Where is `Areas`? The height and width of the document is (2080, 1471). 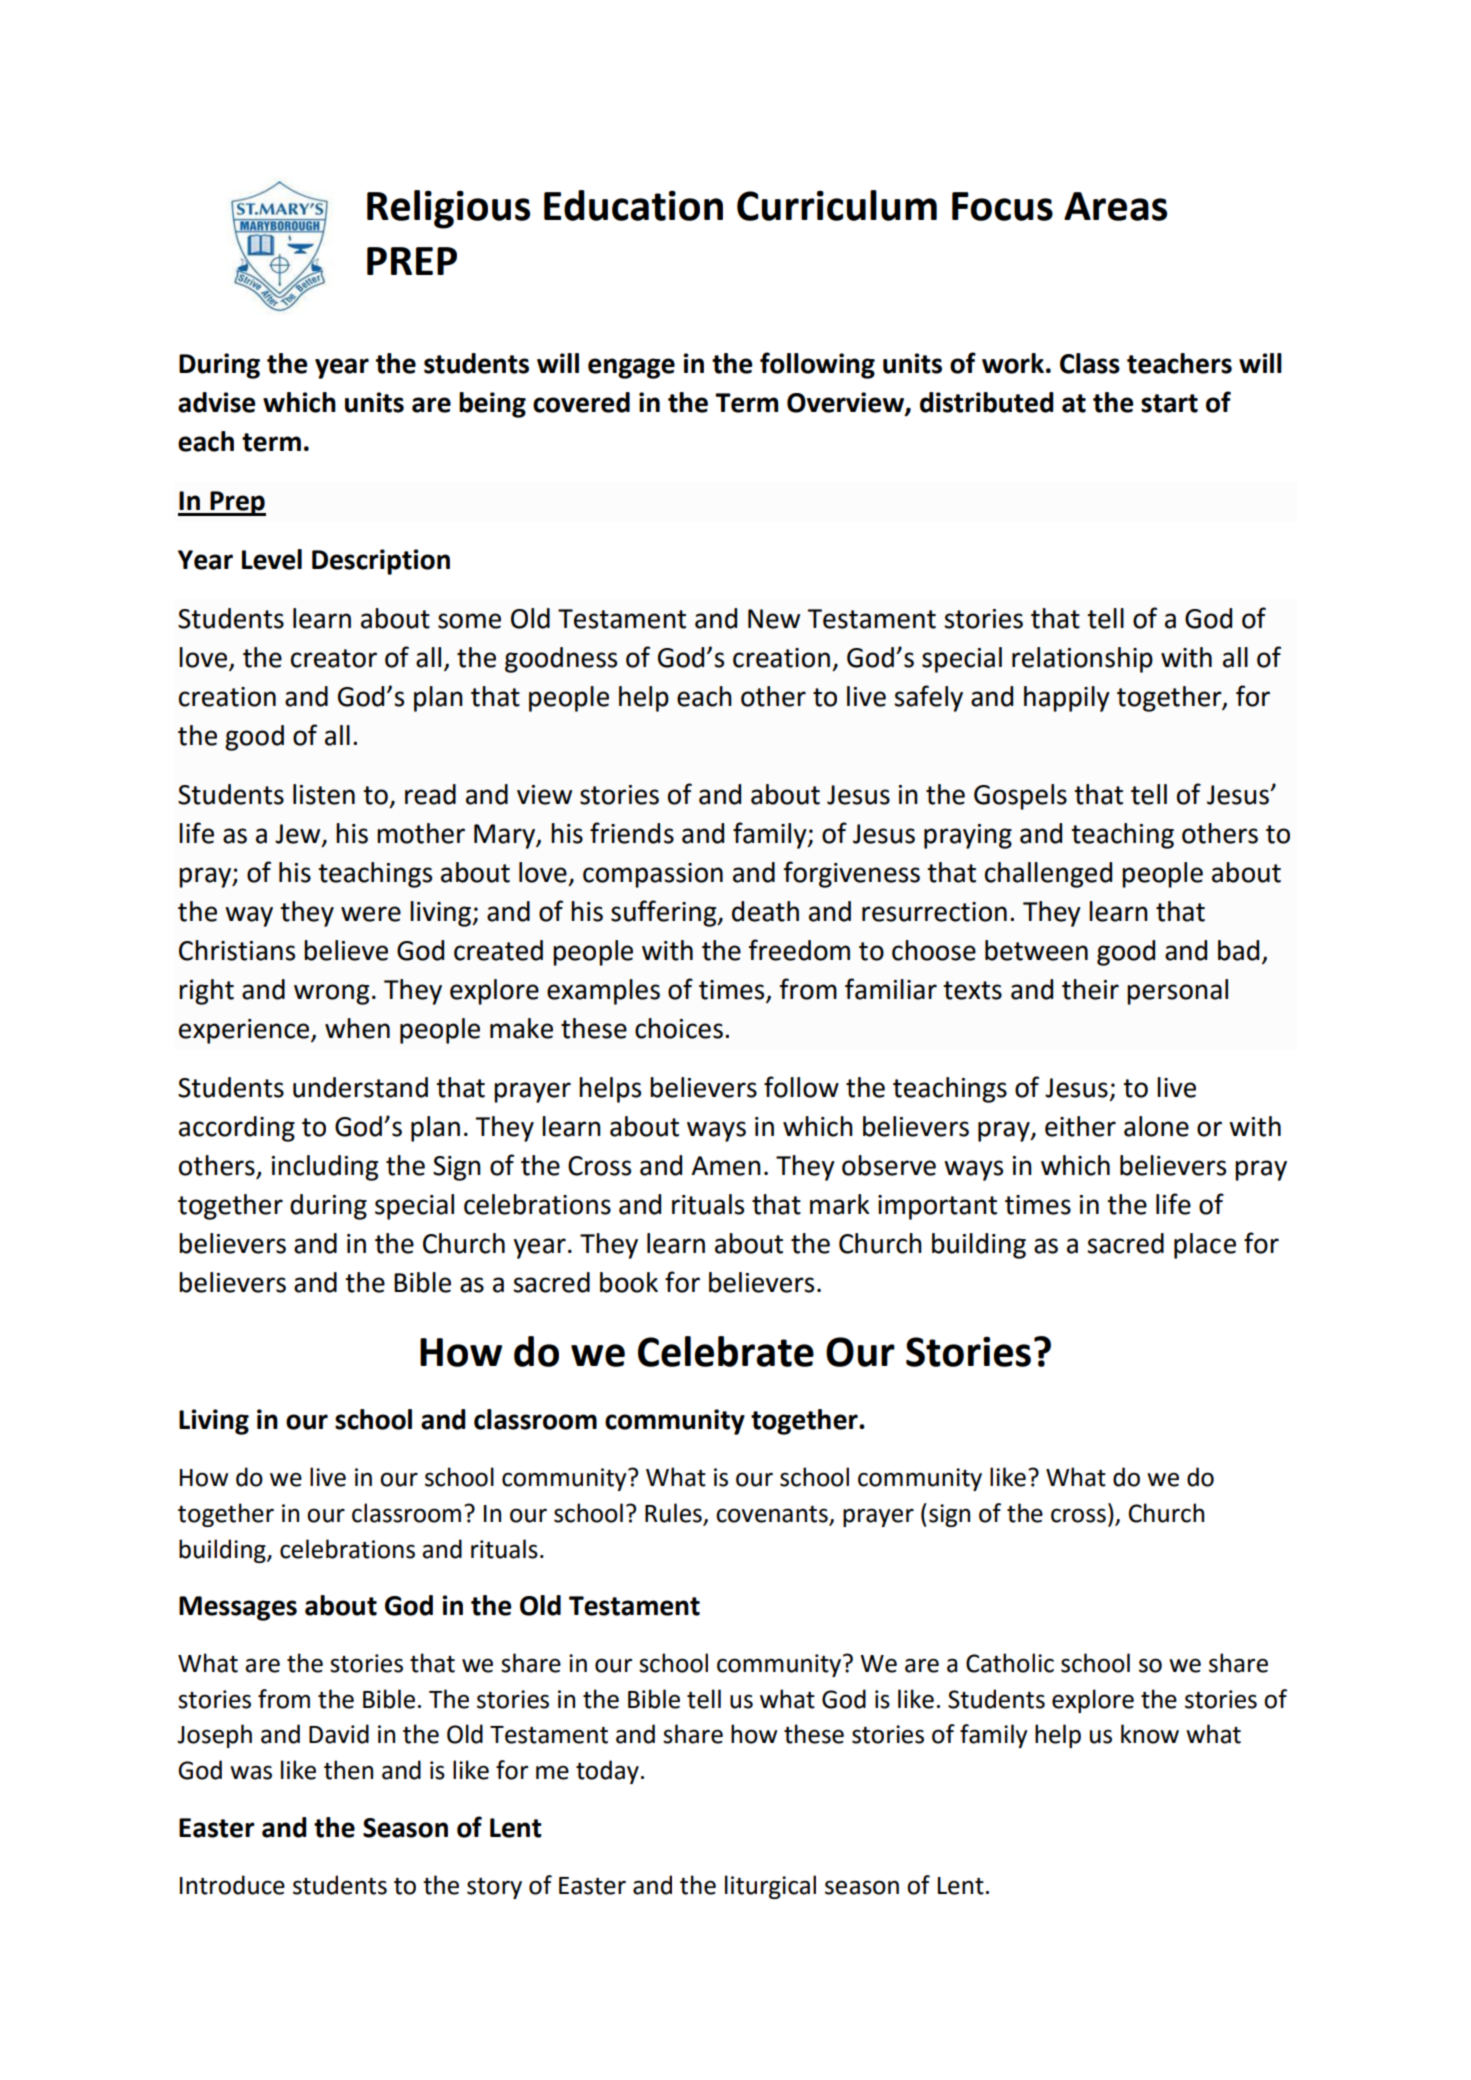
Areas is located at coordinates (1115, 206).
